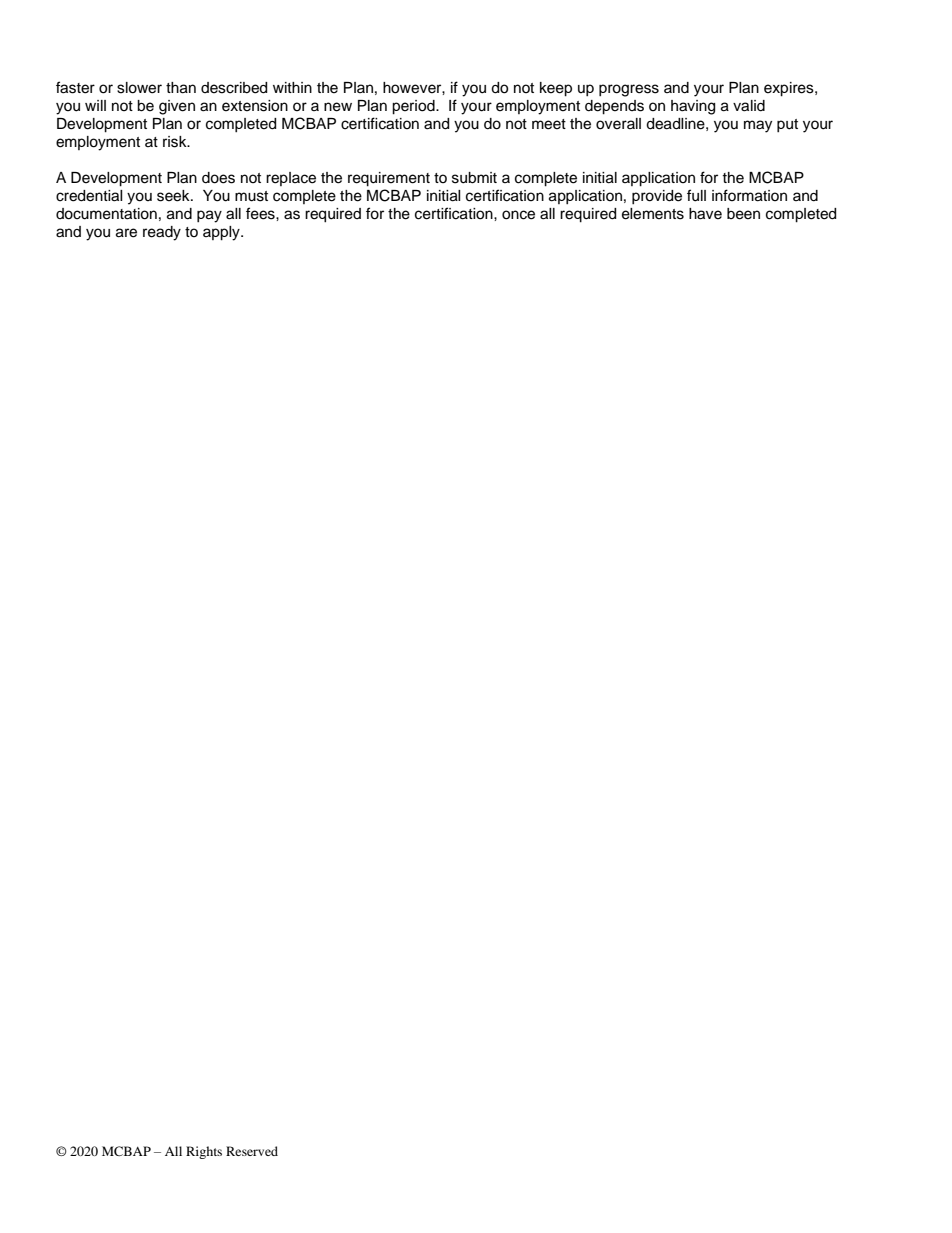  I want to click on having, so click(693, 107).
